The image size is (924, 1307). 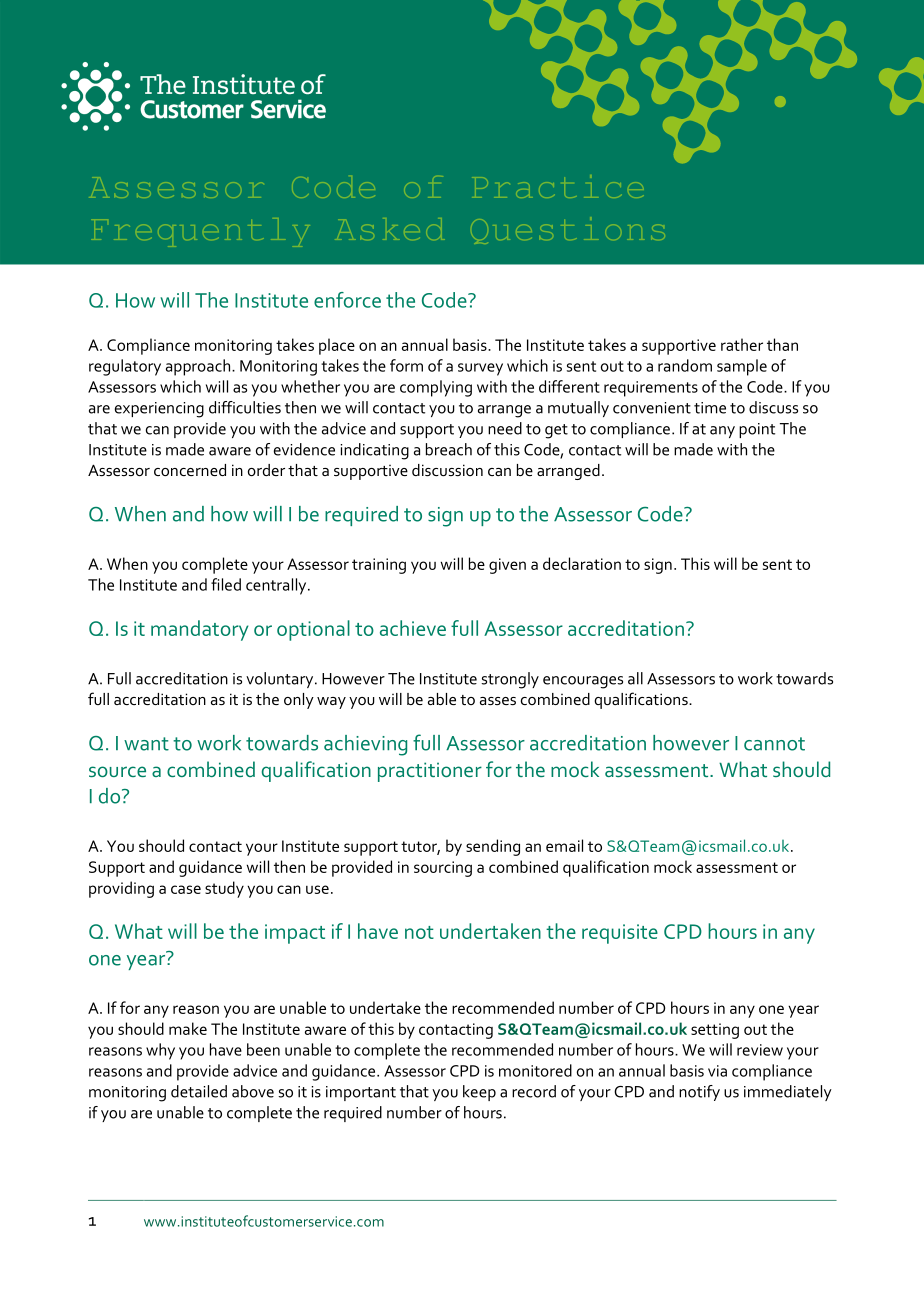 I want to click on detailed, so click(x=199, y=1091).
